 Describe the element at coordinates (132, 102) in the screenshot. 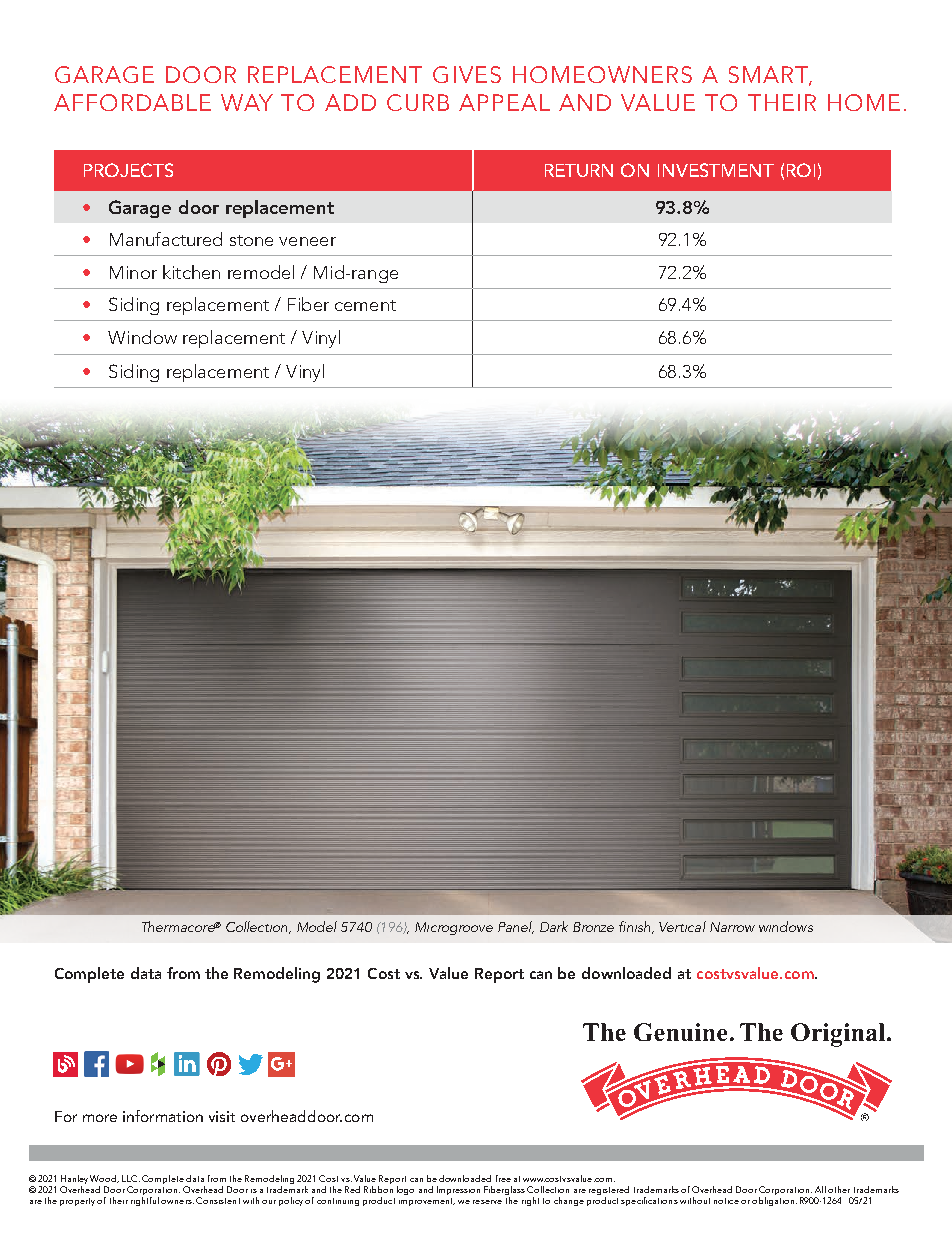

I see `AFFORDABLE` at that location.
